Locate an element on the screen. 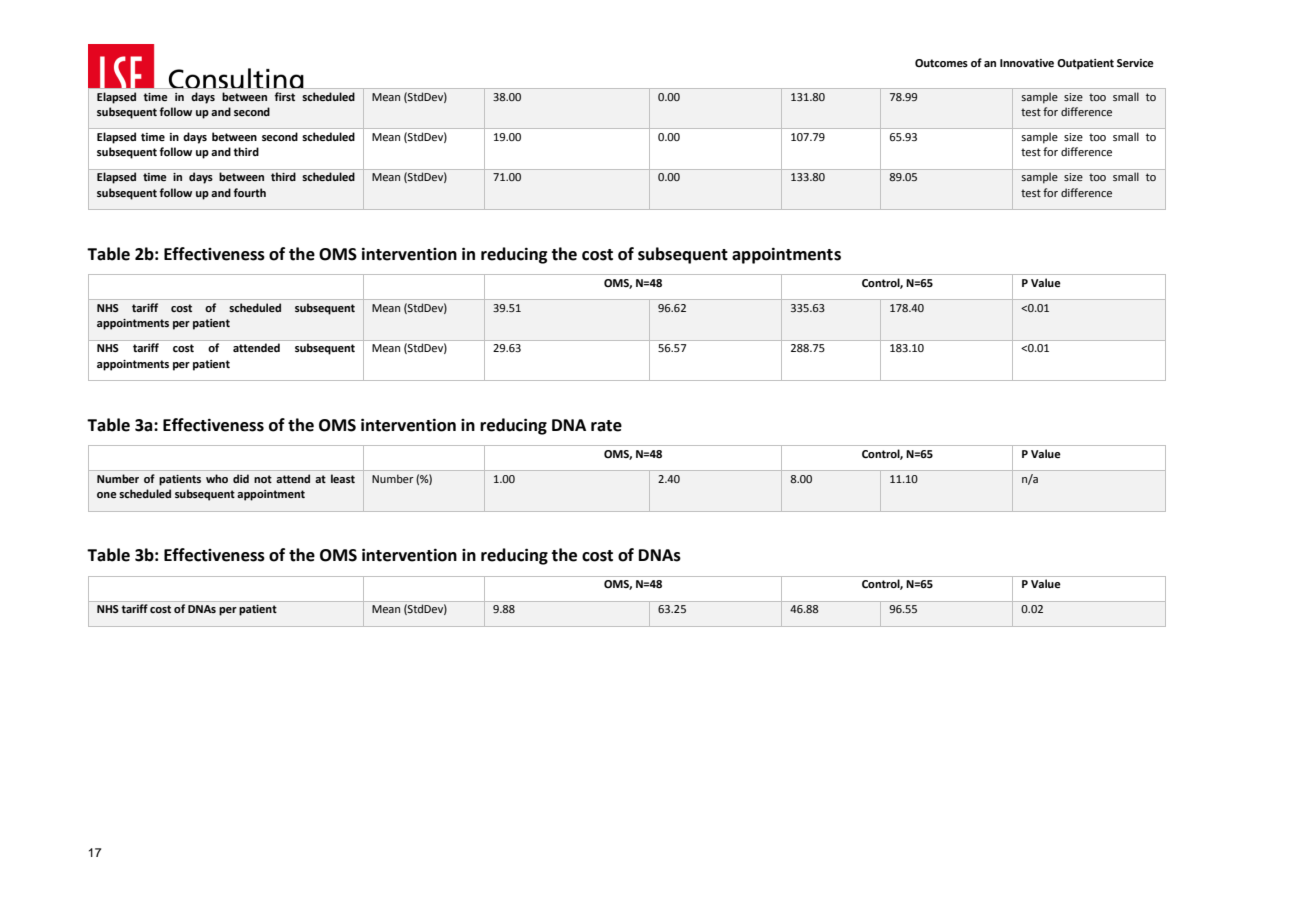  rate is located at coordinates (606, 426).
